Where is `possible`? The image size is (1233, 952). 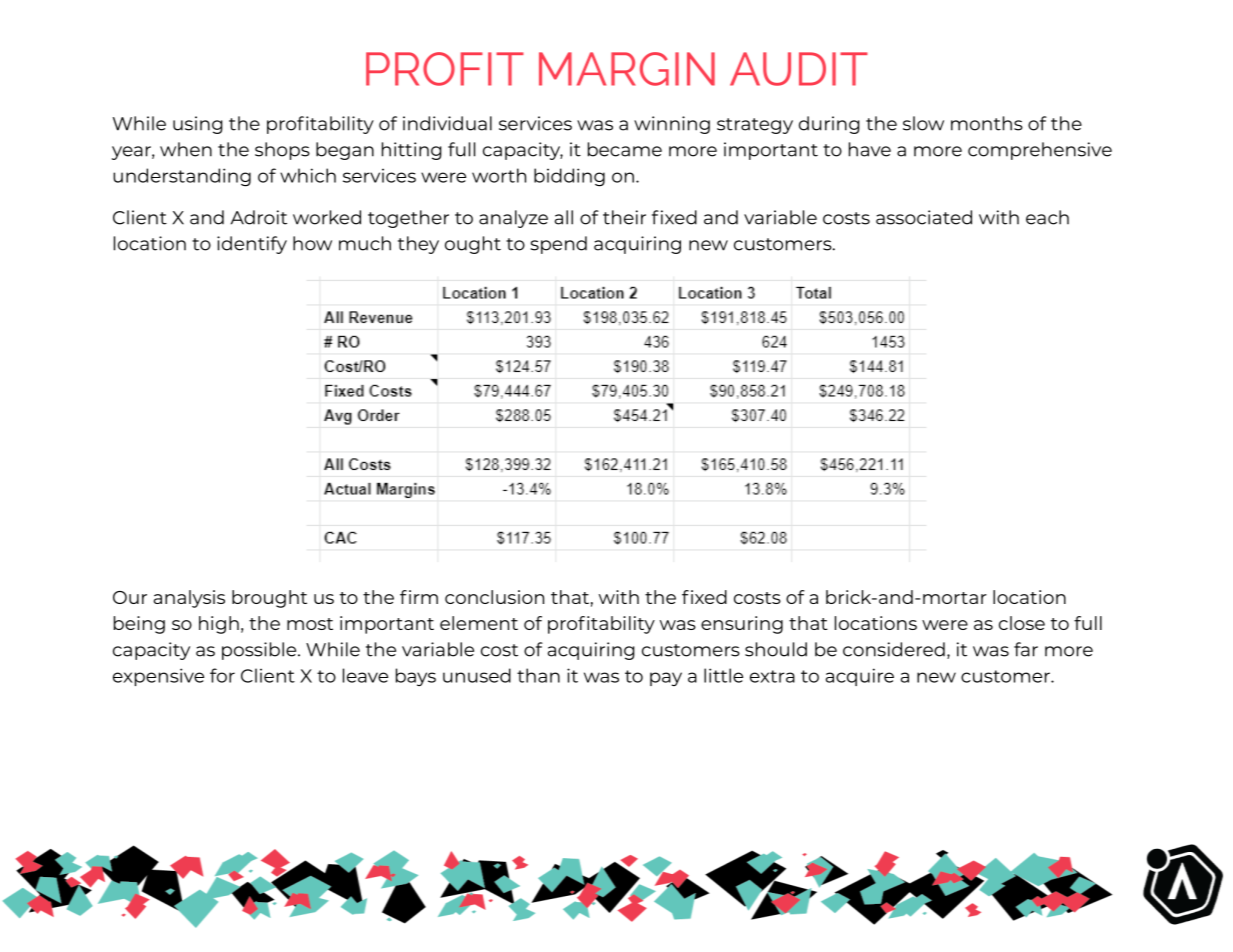
possible is located at coordinates (260, 651).
